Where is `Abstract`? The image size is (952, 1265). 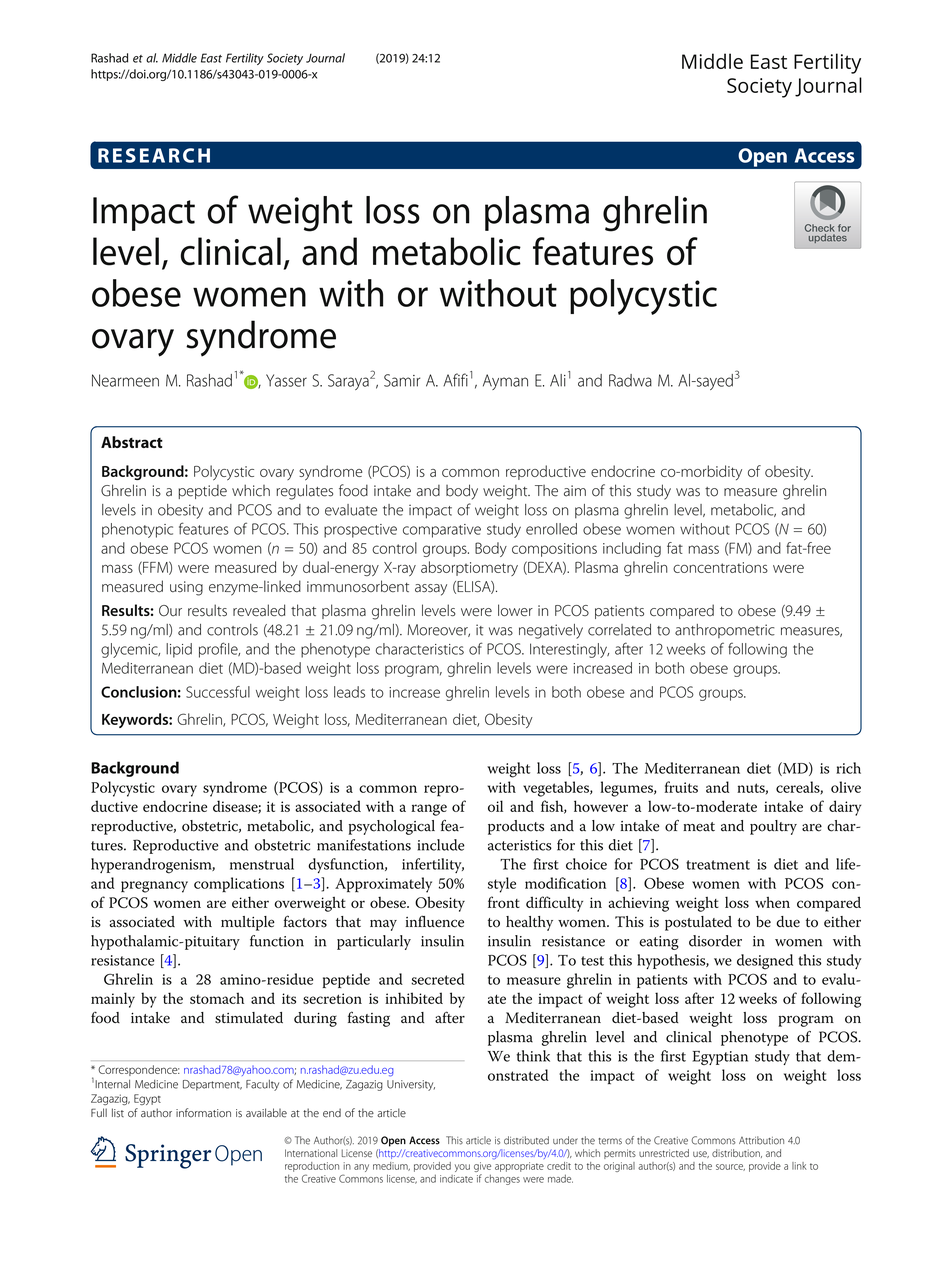
Abstract is located at coordinates (132, 442).
